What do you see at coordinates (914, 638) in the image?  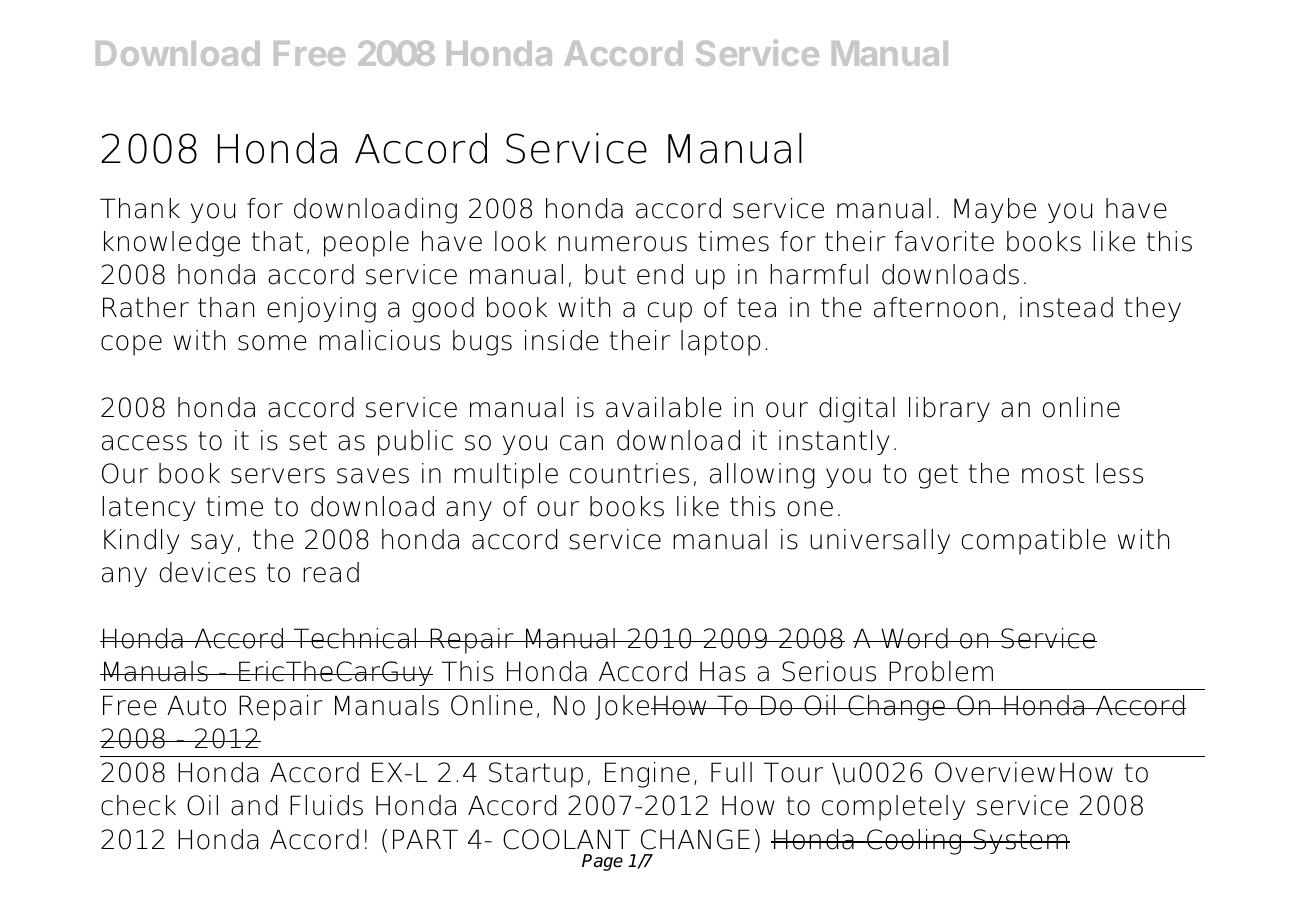 I see `Word` at bounding box center [914, 638].
